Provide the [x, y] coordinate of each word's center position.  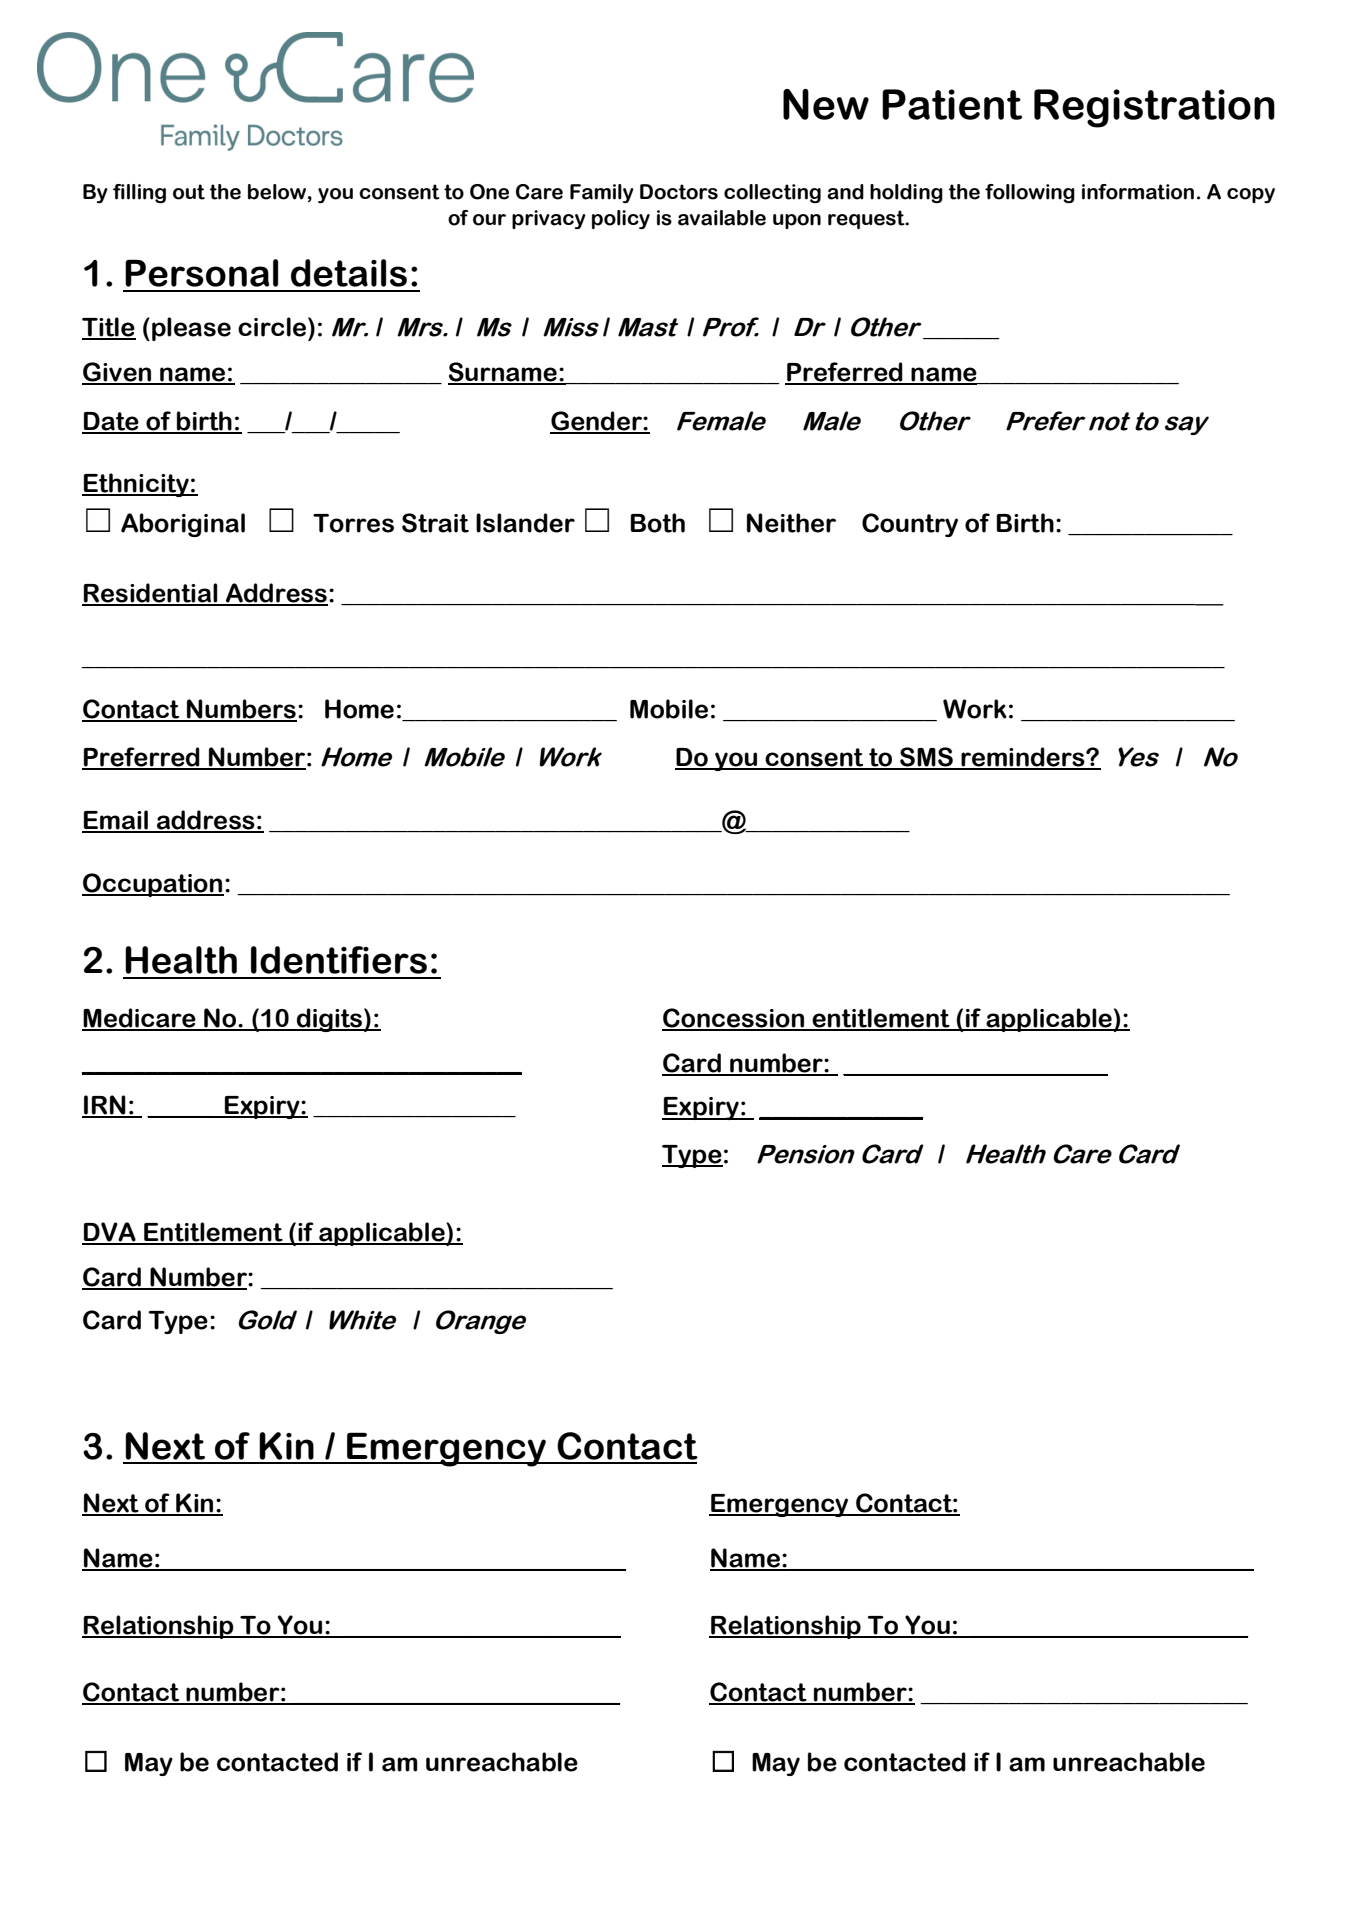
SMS [926, 758]
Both [658, 523]
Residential [151, 594]
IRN [105, 1106]
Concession [734, 1019]
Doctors [679, 192]
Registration [1154, 108]
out [189, 192]
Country [910, 525]
